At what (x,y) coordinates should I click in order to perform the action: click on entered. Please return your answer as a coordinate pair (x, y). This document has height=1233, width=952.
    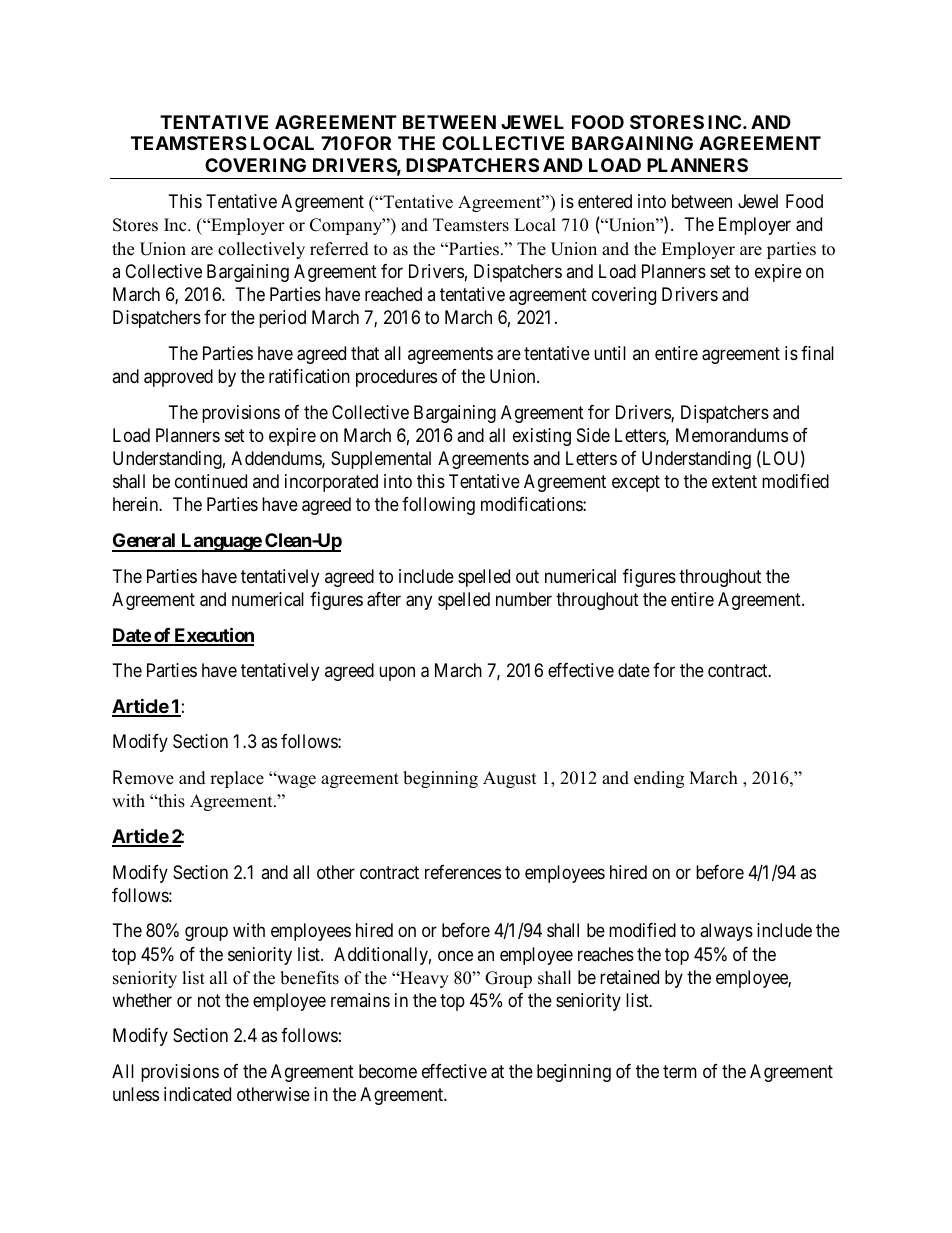
    Looking at the image, I should click on (605, 201).
